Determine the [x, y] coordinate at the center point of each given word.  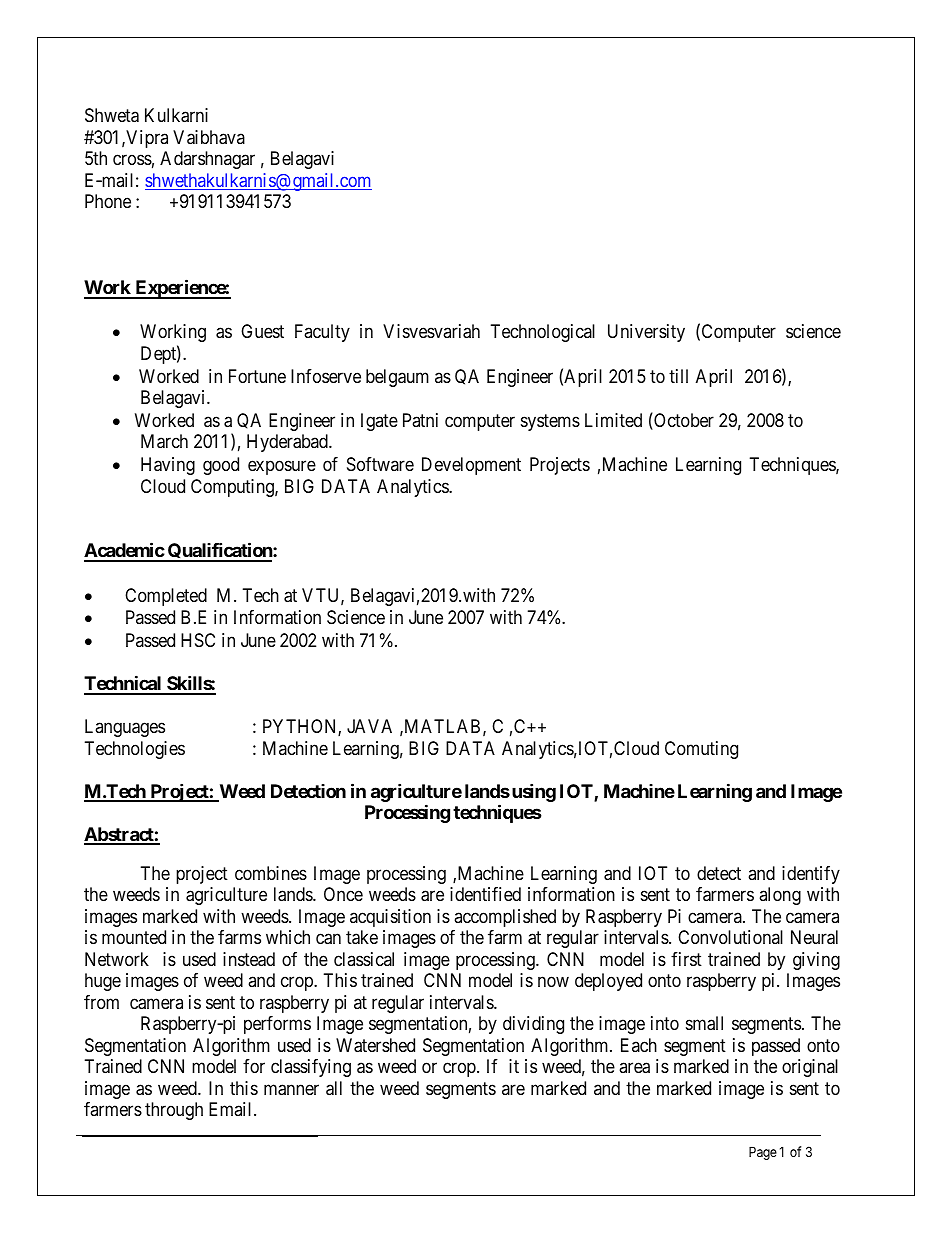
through [174, 1111]
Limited [613, 420]
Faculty [322, 333]
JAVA [369, 726]
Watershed [375, 1045]
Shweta [112, 115]
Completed [166, 597]
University [646, 333]
